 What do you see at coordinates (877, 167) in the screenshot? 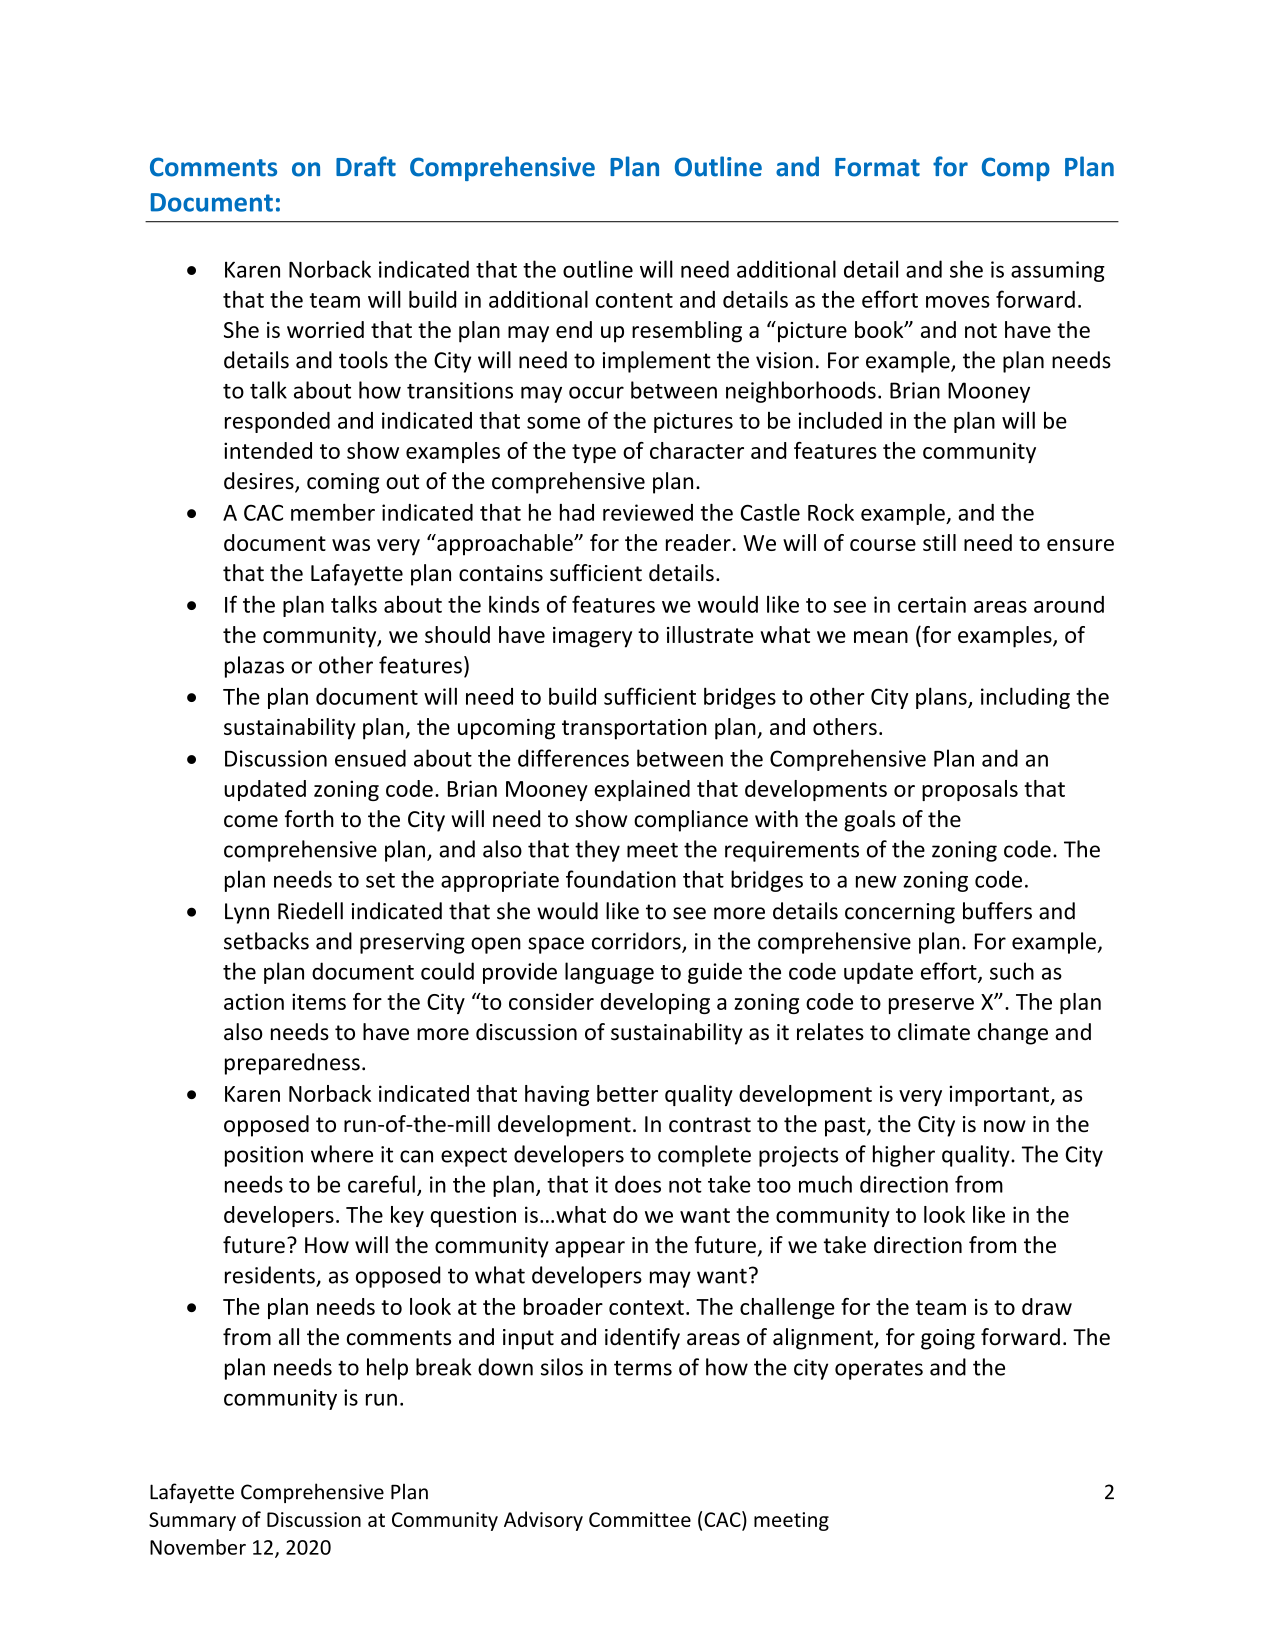
I see `Format` at bounding box center [877, 167].
